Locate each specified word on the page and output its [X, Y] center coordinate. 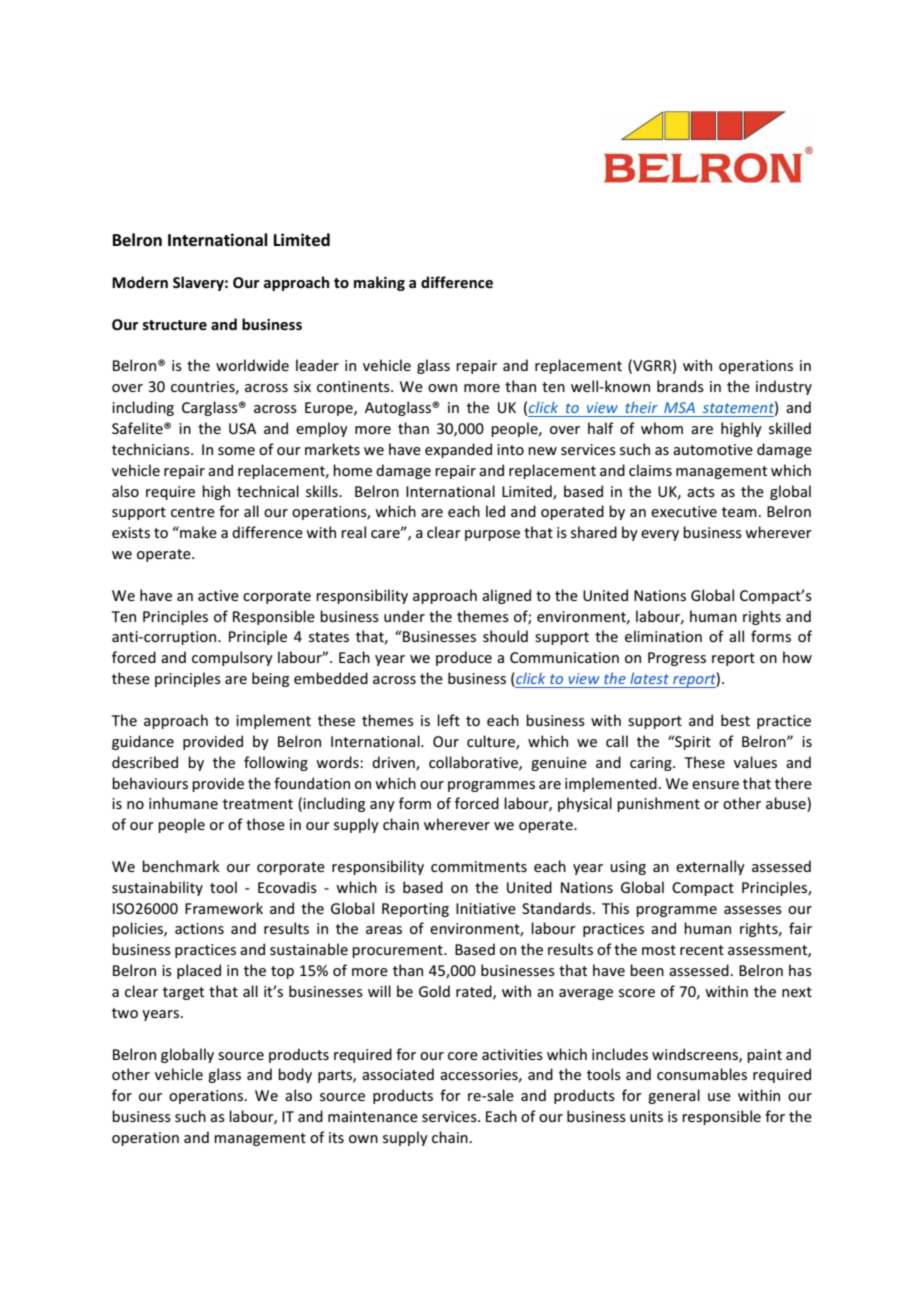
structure [175, 325]
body [295, 1075]
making [379, 283]
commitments [479, 866]
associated [398, 1074]
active [218, 595]
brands [680, 386]
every [660, 535]
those [265, 824]
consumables [702, 1074]
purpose [492, 535]
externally [710, 867]
